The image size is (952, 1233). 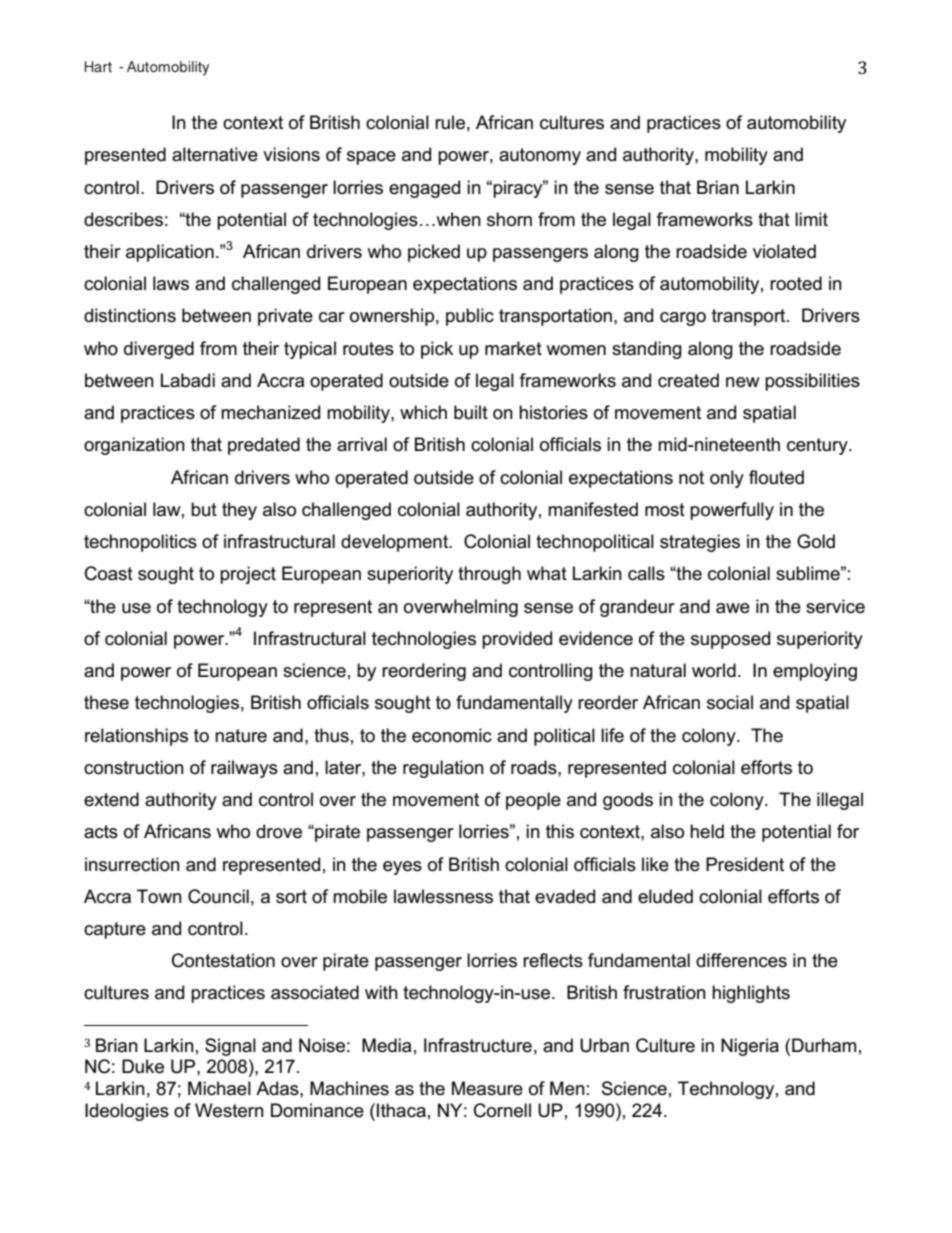 I want to click on limit, so click(x=811, y=219).
